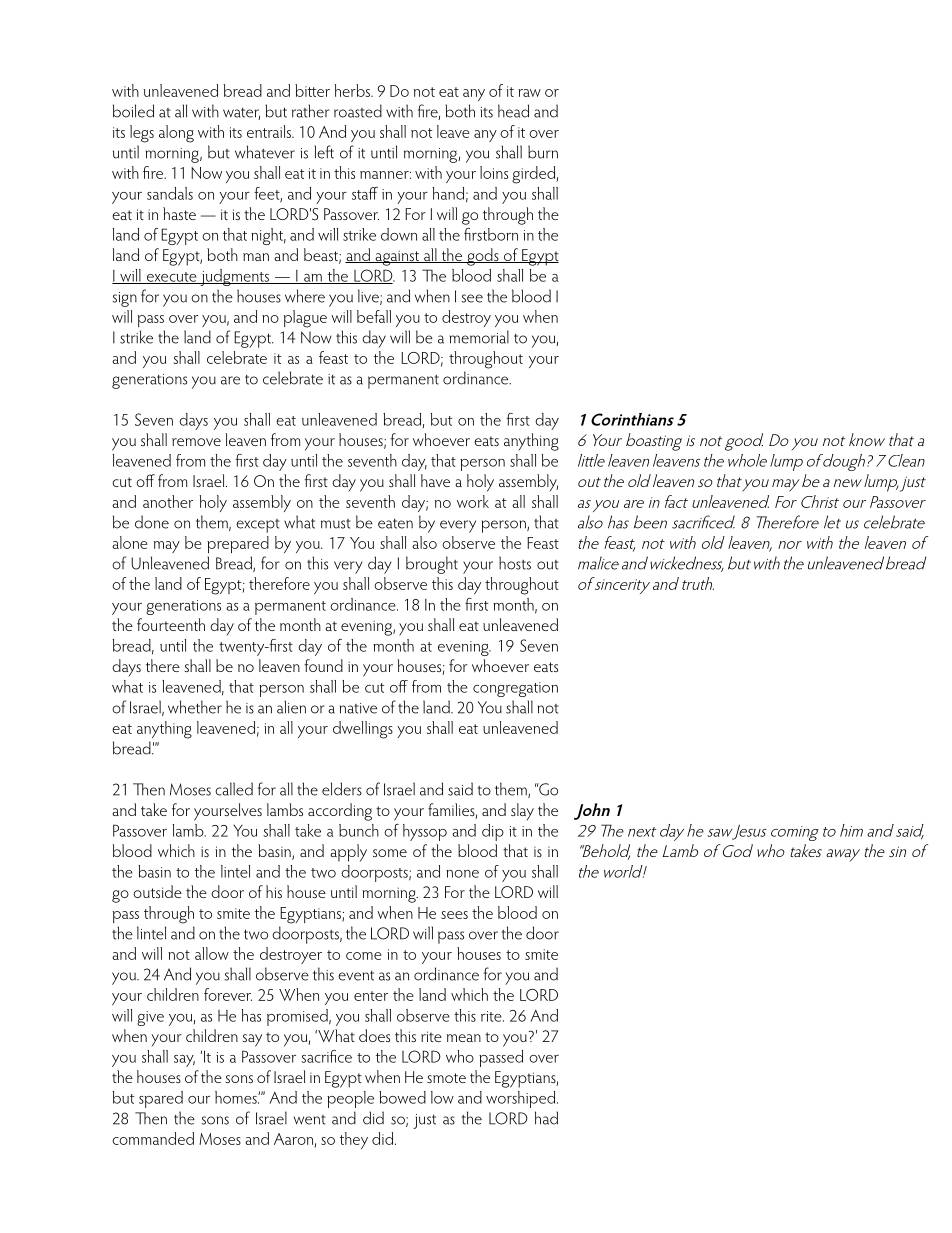  Describe the element at coordinates (157, 891) in the document. I see `outside` at that location.
